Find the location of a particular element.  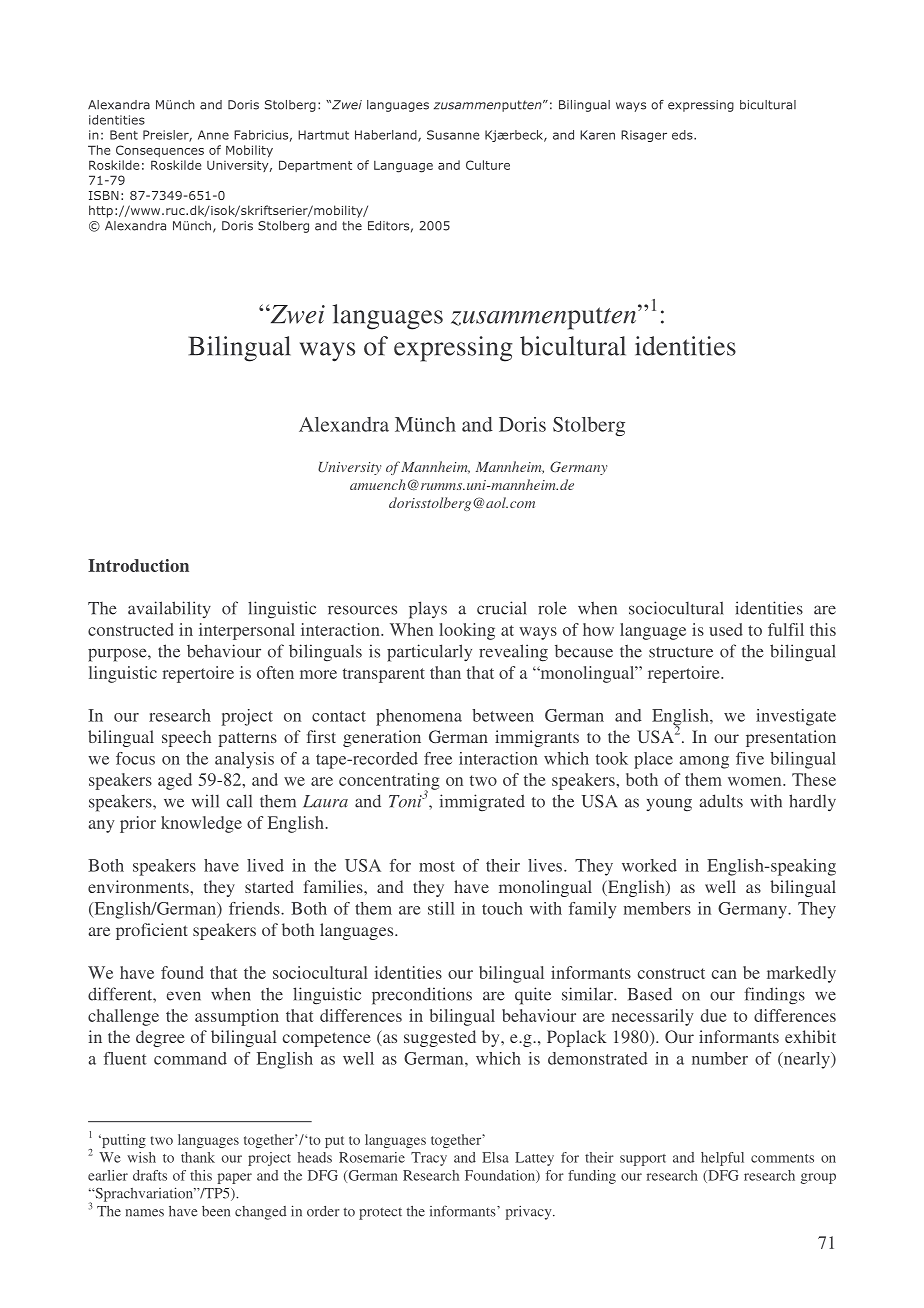

University is located at coordinates (350, 468).
